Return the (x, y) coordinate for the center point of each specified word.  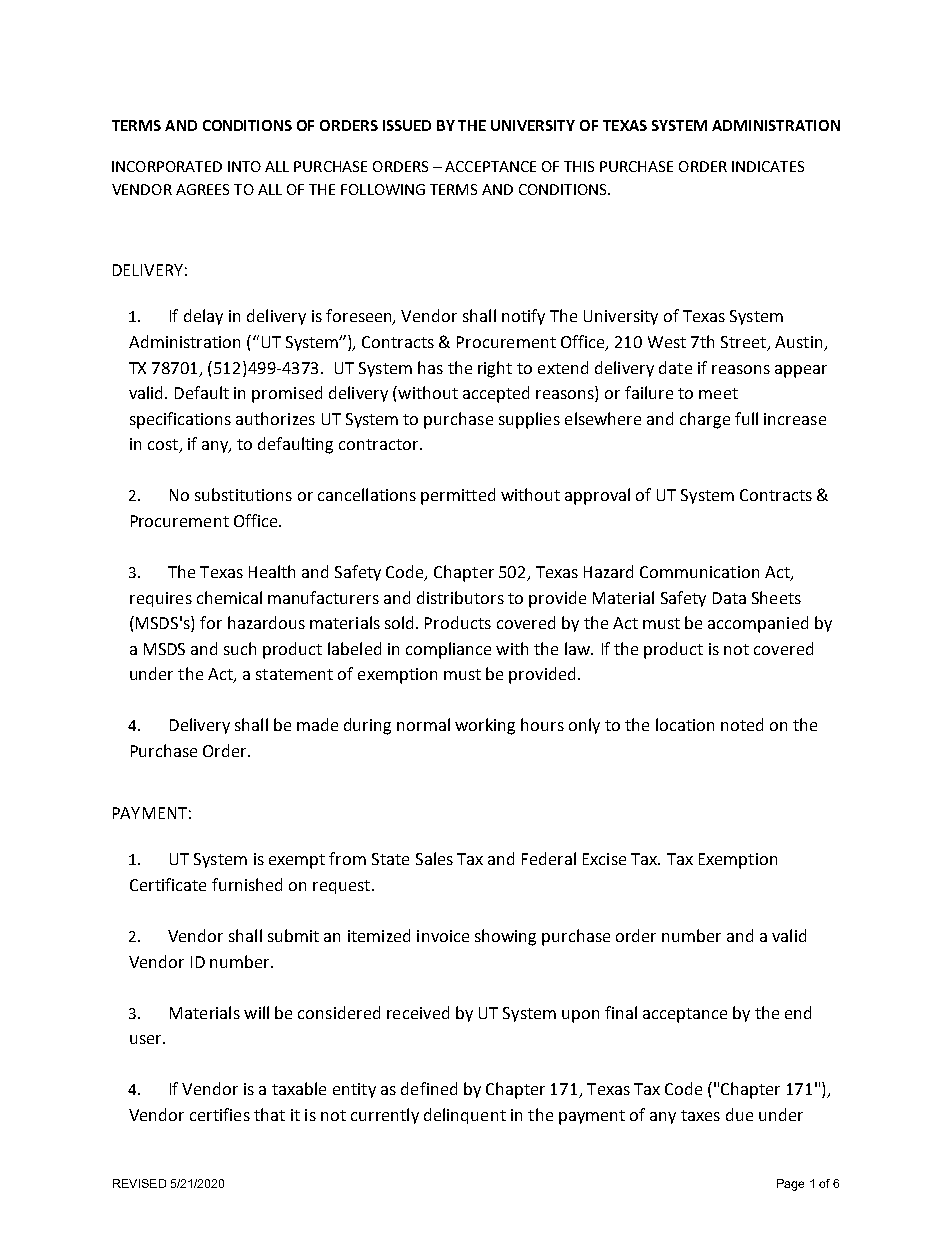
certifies (220, 1114)
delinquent (465, 1116)
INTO (244, 166)
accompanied (758, 624)
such (240, 648)
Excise (604, 859)
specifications (180, 420)
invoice (443, 936)
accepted (496, 394)
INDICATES (768, 166)
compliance (448, 650)
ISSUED (407, 125)
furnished (247, 884)
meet (718, 393)
